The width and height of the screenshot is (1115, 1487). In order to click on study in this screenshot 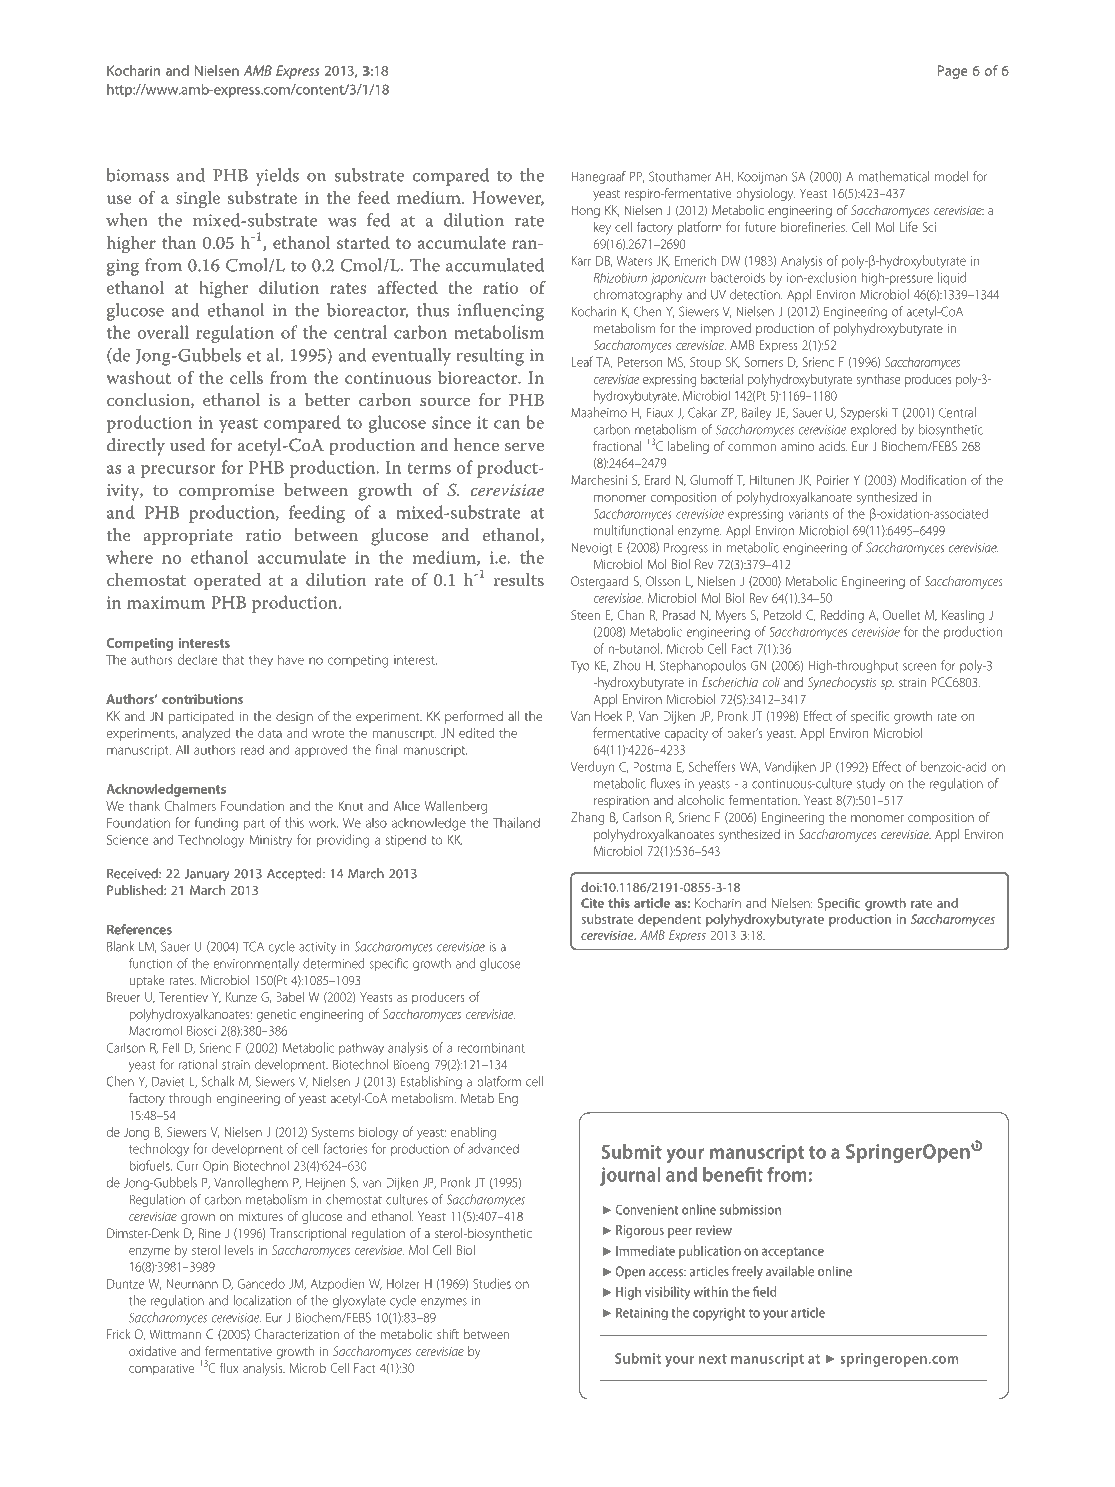, I will do `click(871, 784)`.
